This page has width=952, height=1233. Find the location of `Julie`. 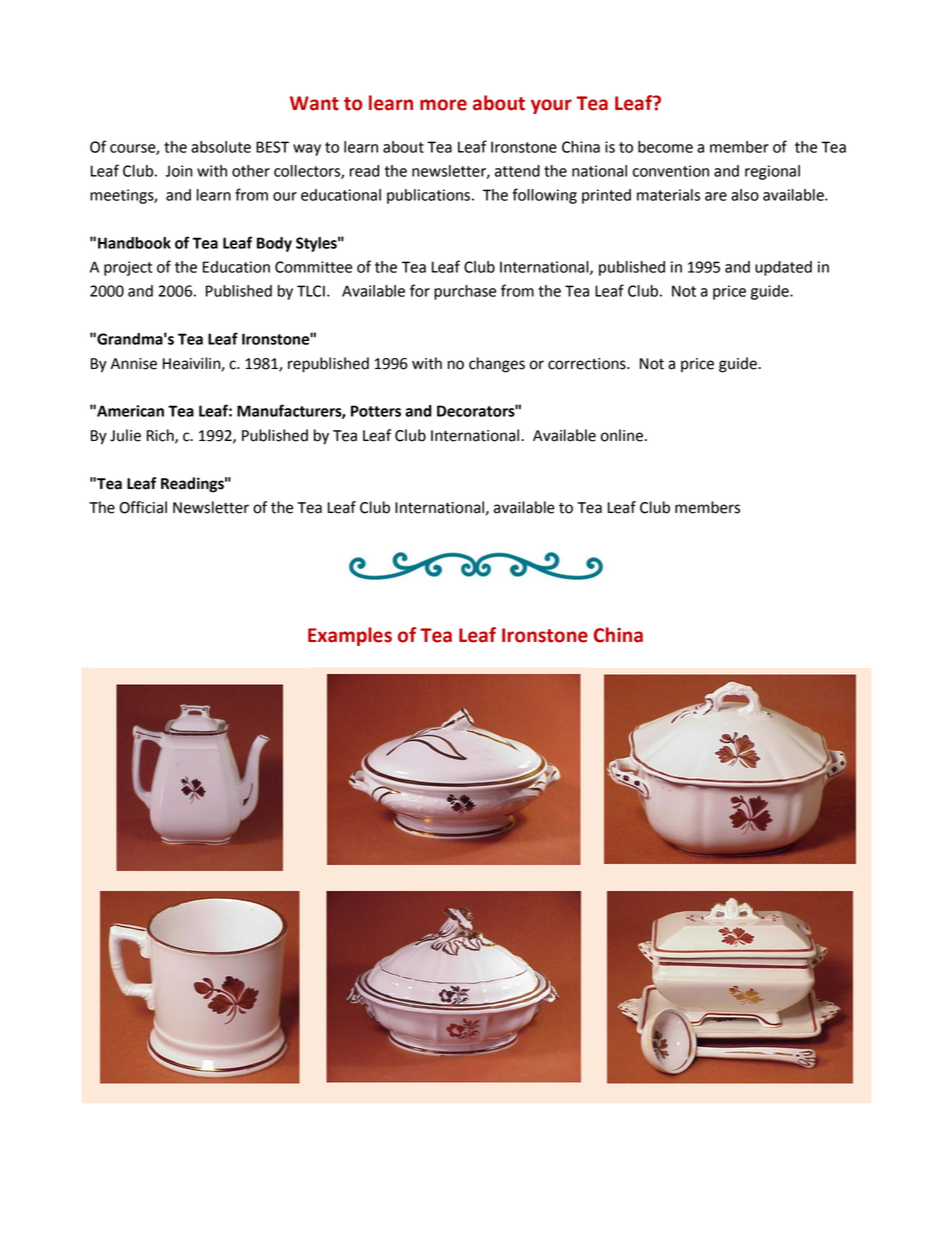

Julie is located at coordinates (125, 435).
